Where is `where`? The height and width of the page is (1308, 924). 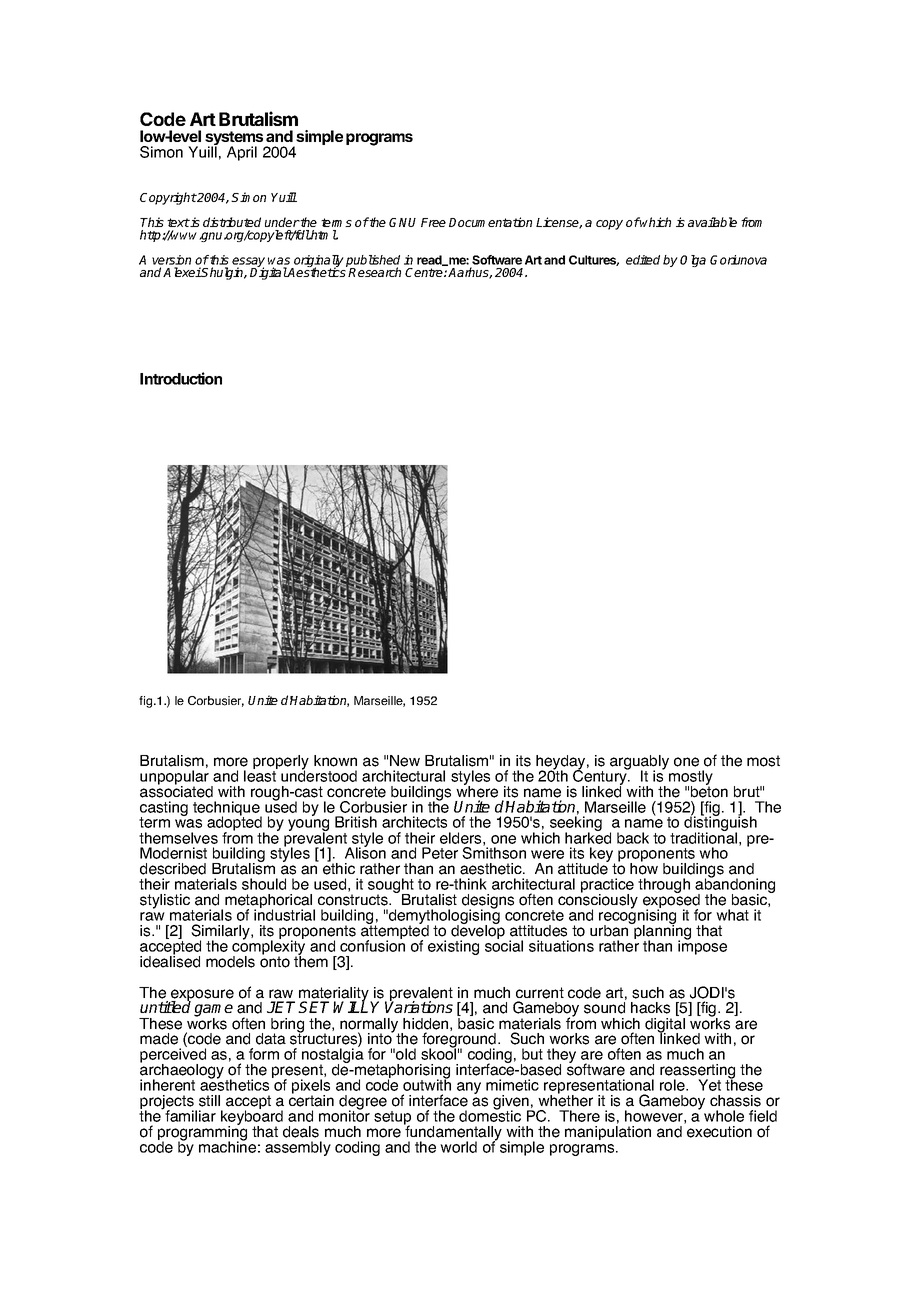
where is located at coordinates (477, 790).
